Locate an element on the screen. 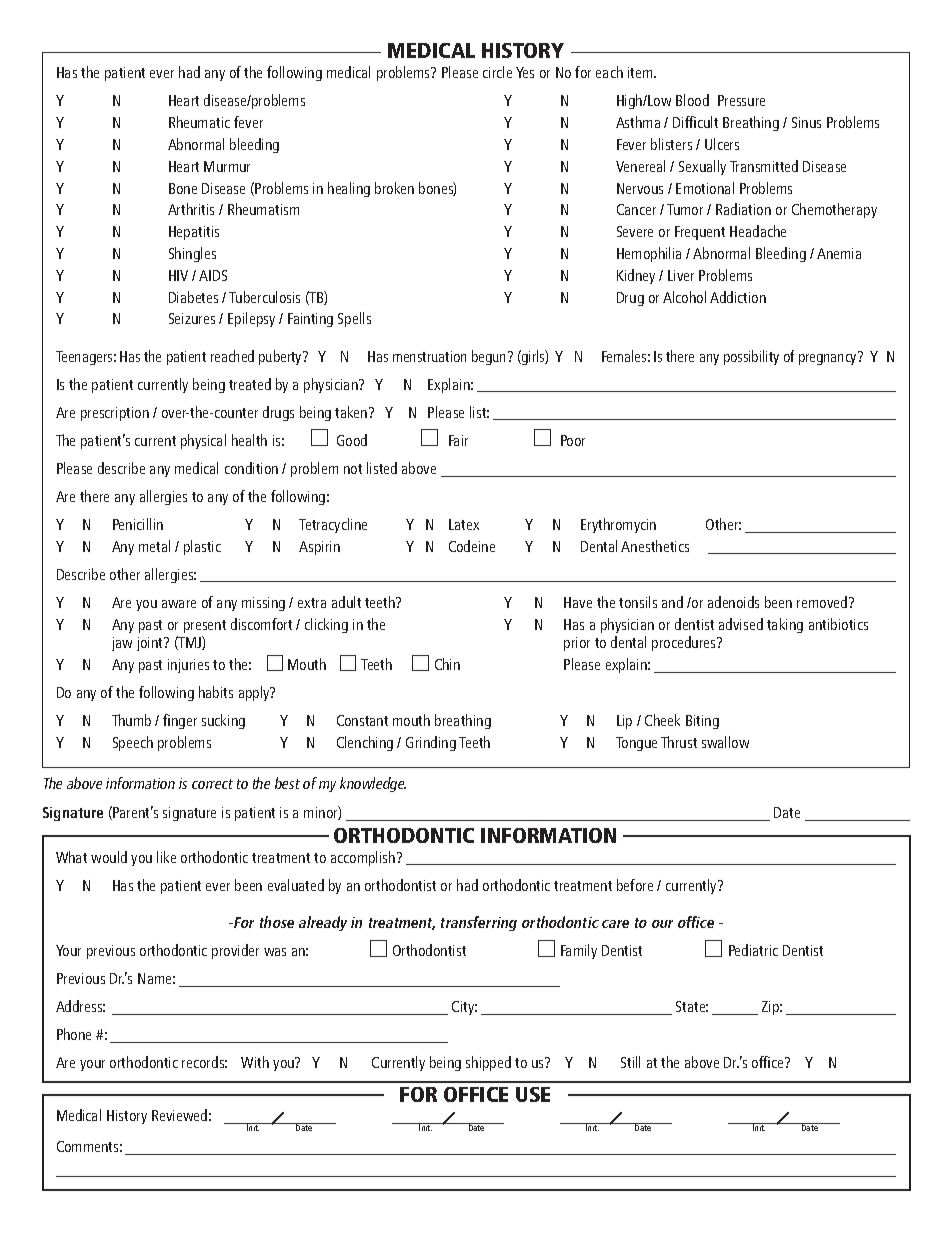 This screenshot has height=1233, width=952. Grinding is located at coordinates (431, 743).
